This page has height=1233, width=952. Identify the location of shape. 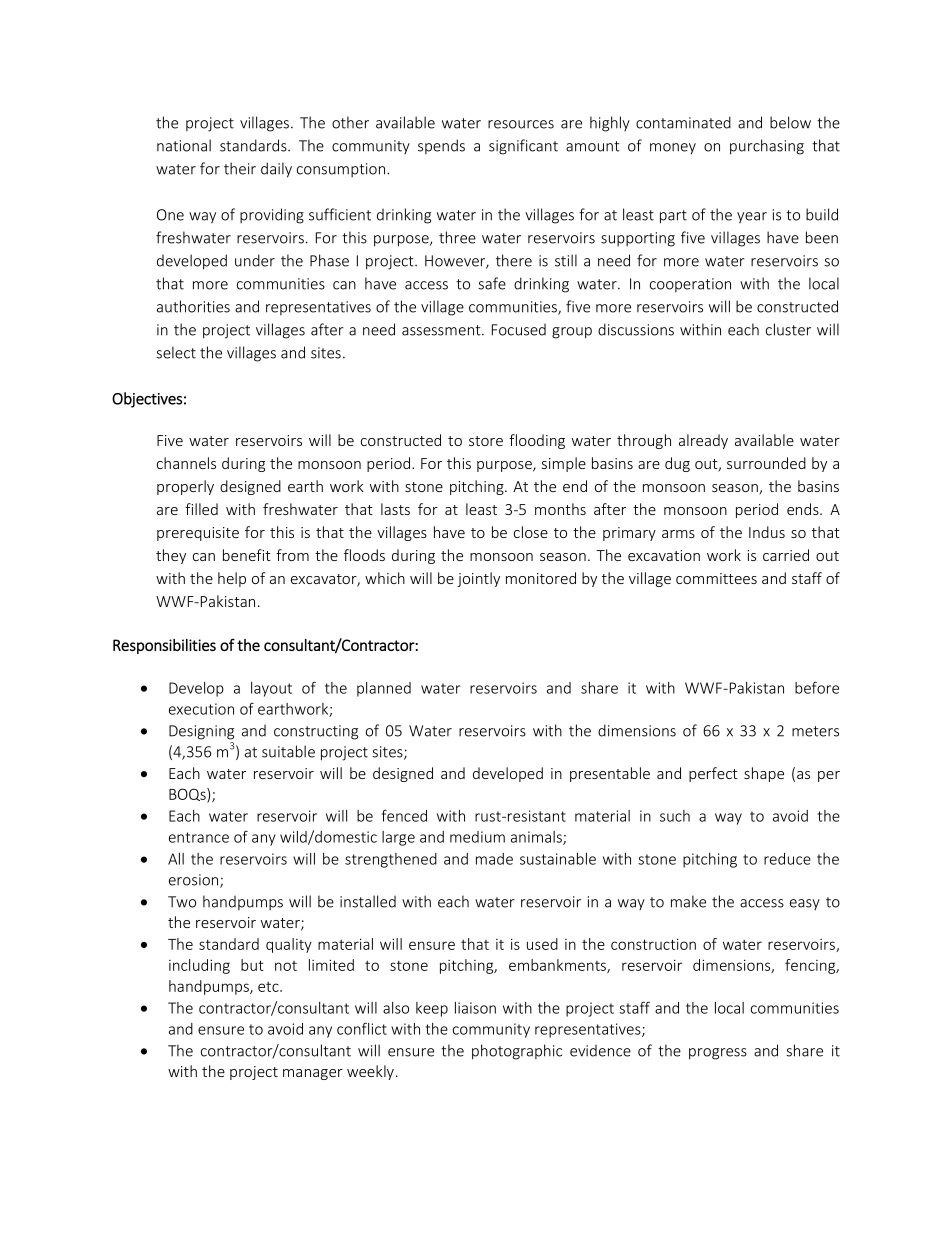
(764, 774).
